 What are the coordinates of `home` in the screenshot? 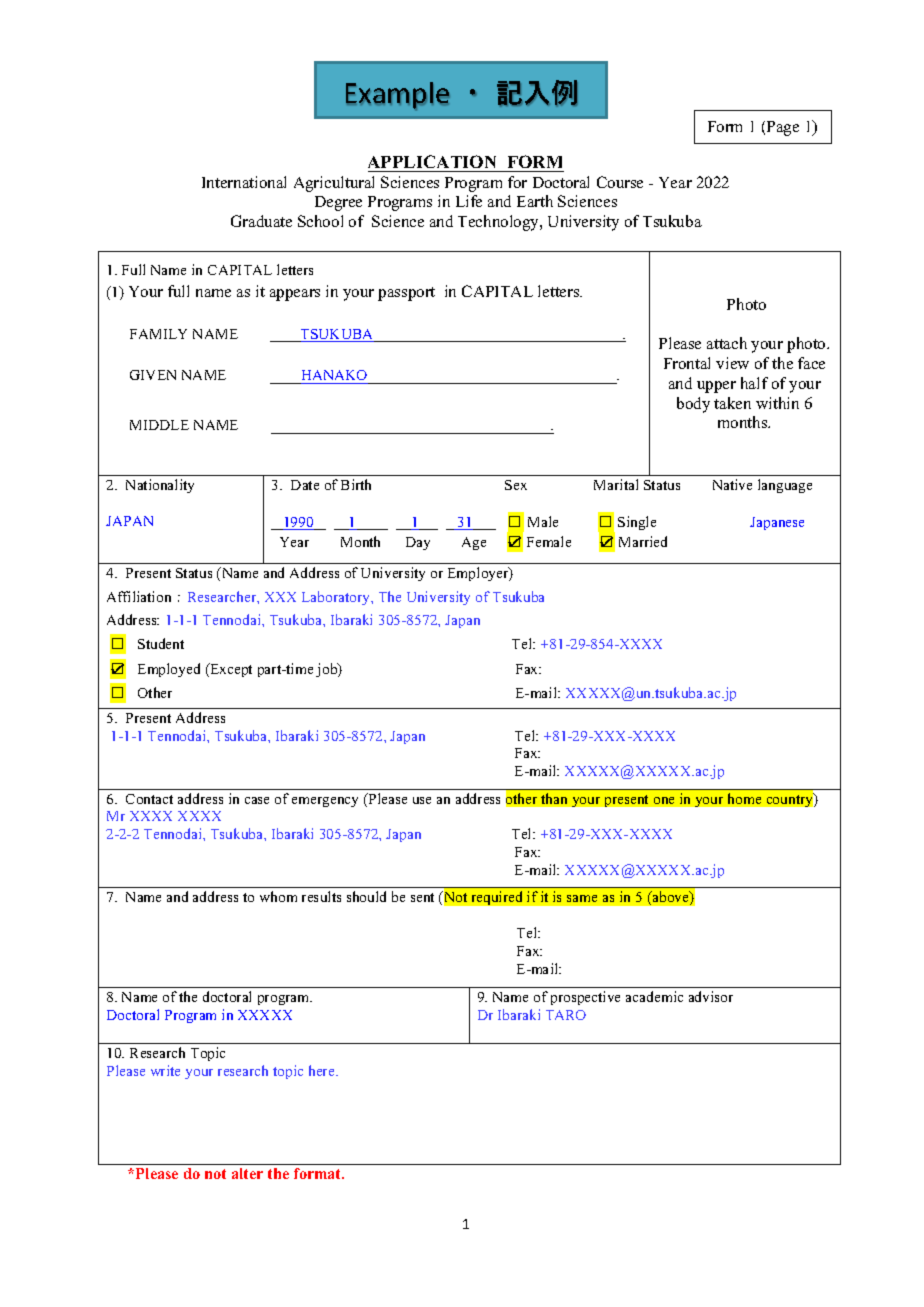 It's located at (744, 798).
